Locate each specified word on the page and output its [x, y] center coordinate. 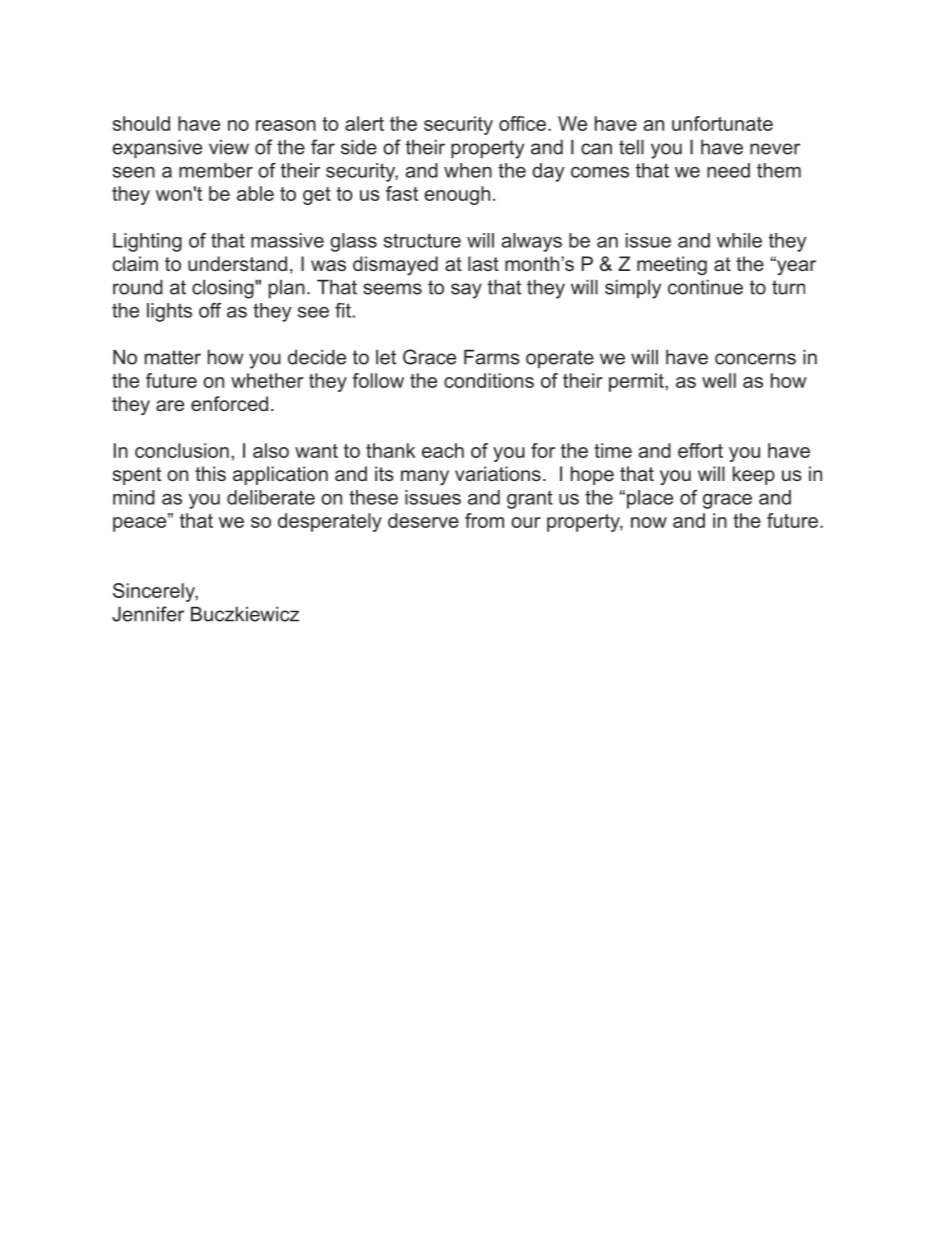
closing [224, 289]
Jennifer [148, 614]
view [229, 147]
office [522, 123]
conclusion [182, 450]
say [466, 291]
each [443, 450]
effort [700, 450]
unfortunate [722, 123]
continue [705, 287]
